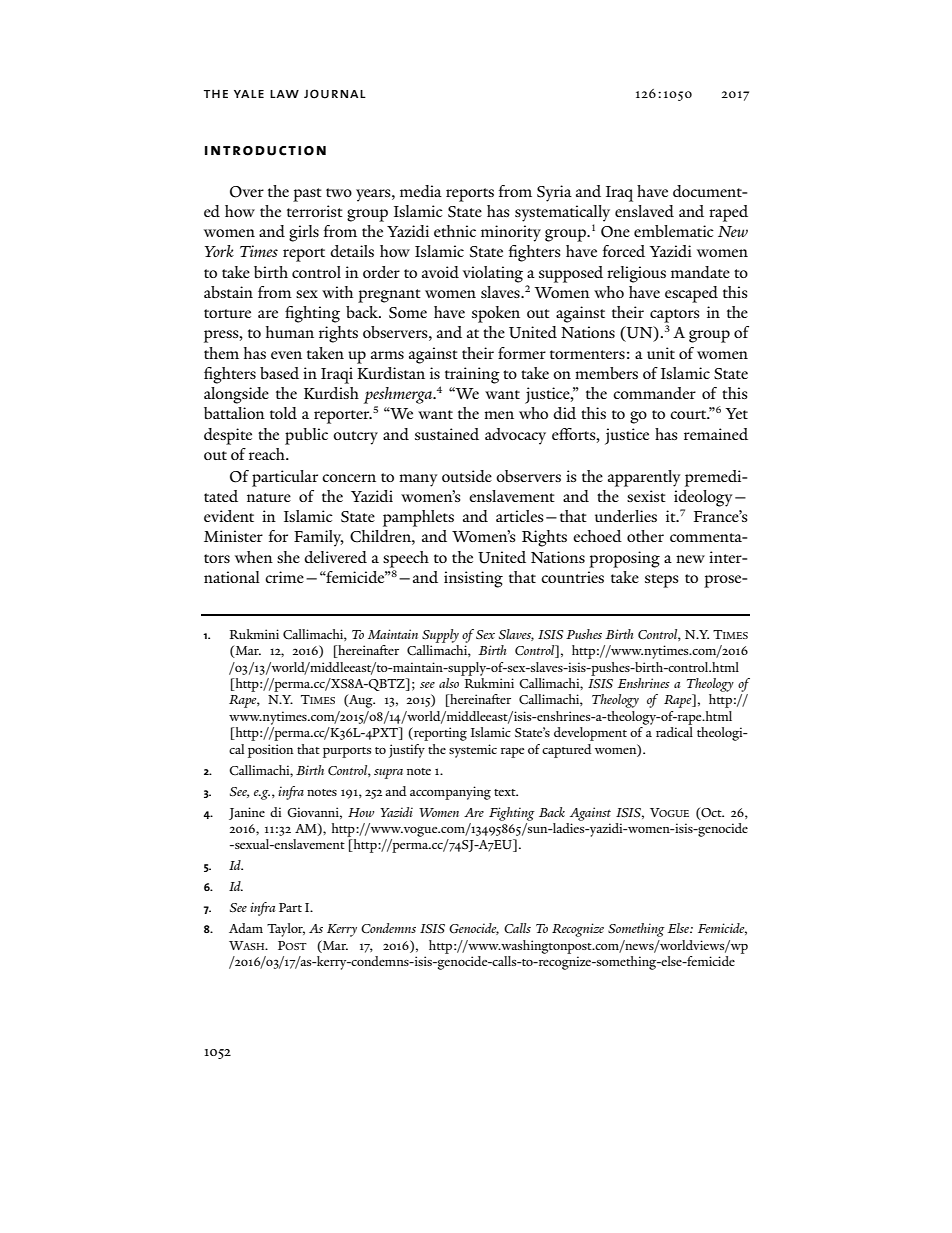 This image has width=952, height=1233. What do you see at coordinates (703, 498) in the image?
I see `ideology` at bounding box center [703, 498].
